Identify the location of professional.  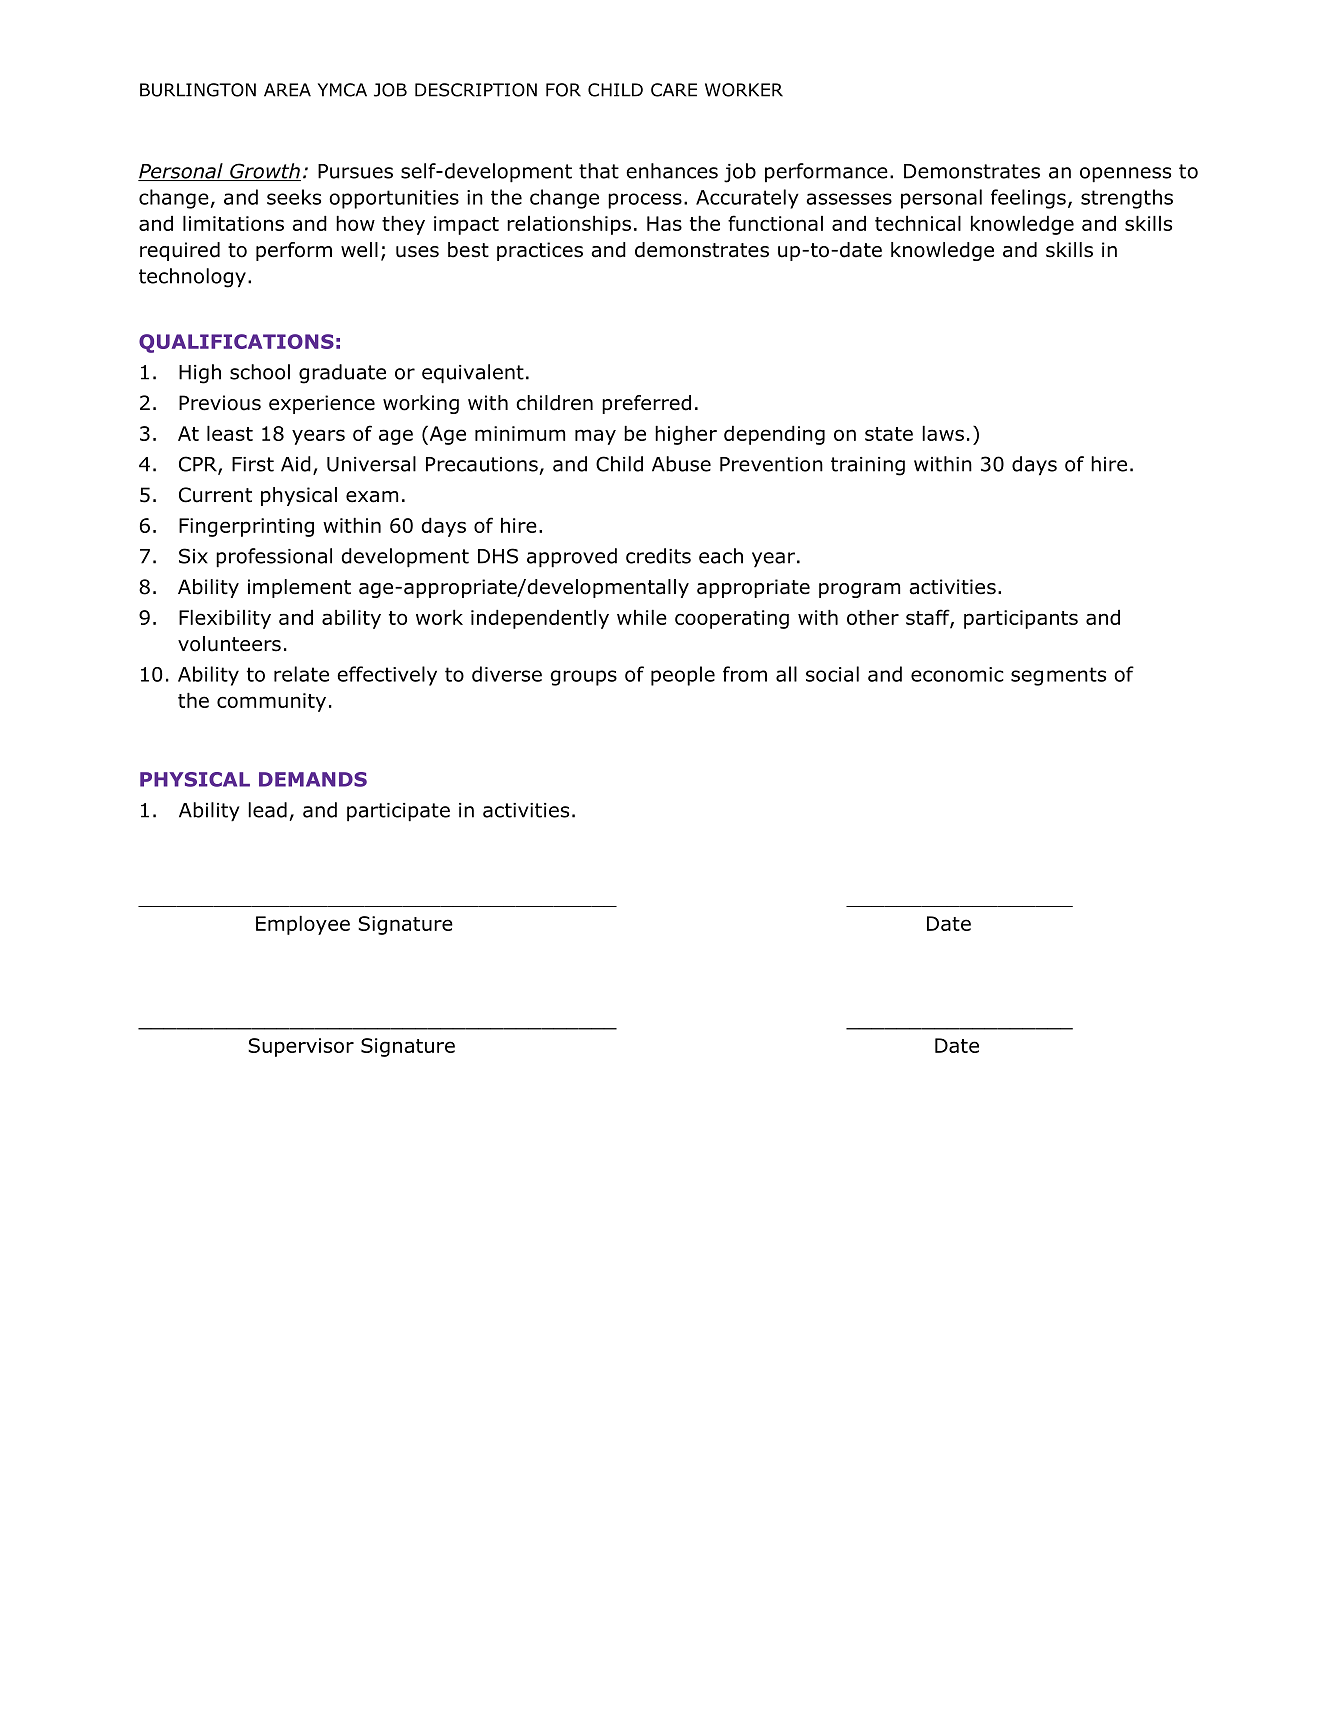
(274, 558).
